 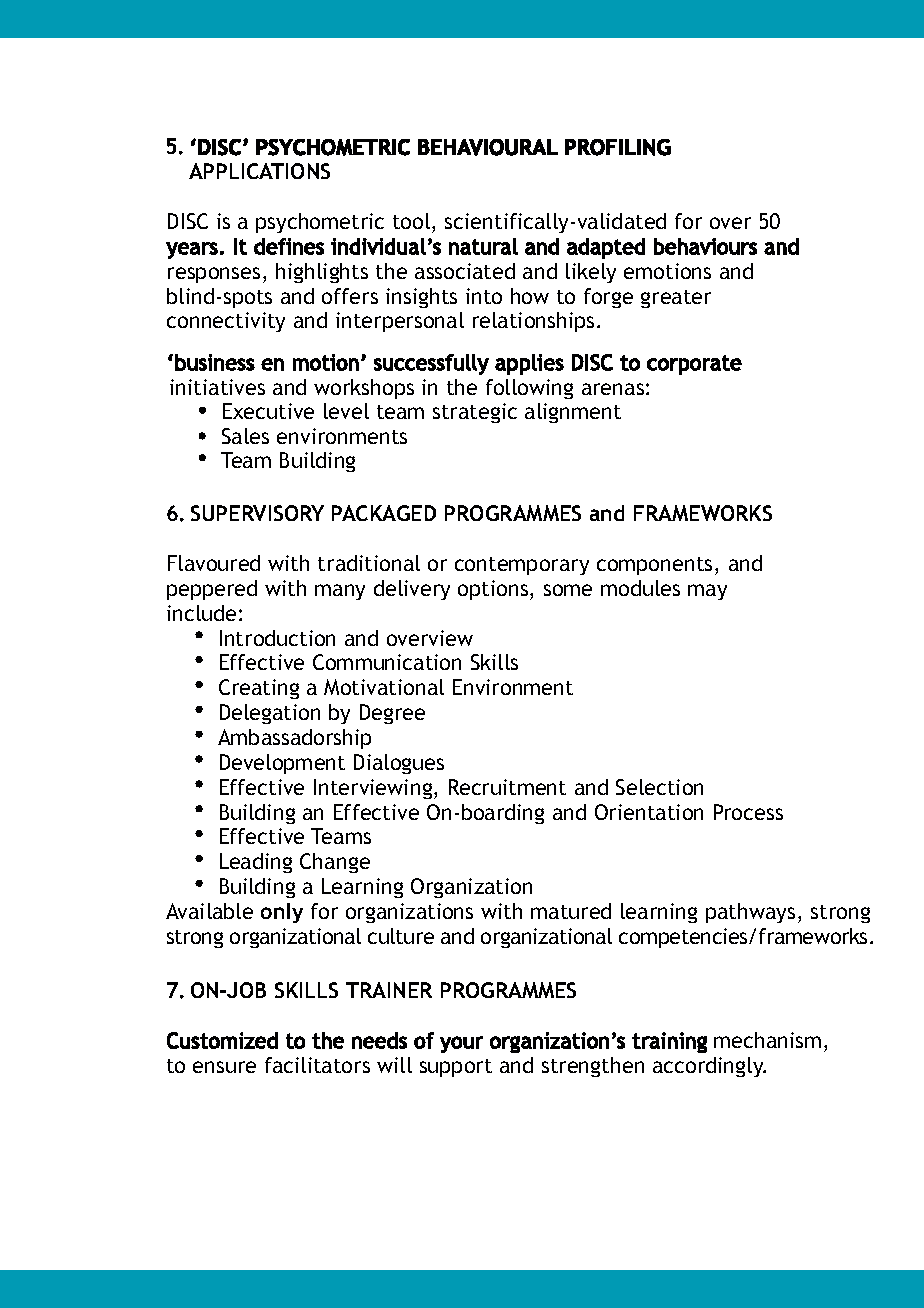 I want to click on Selection, so click(x=659, y=787).
